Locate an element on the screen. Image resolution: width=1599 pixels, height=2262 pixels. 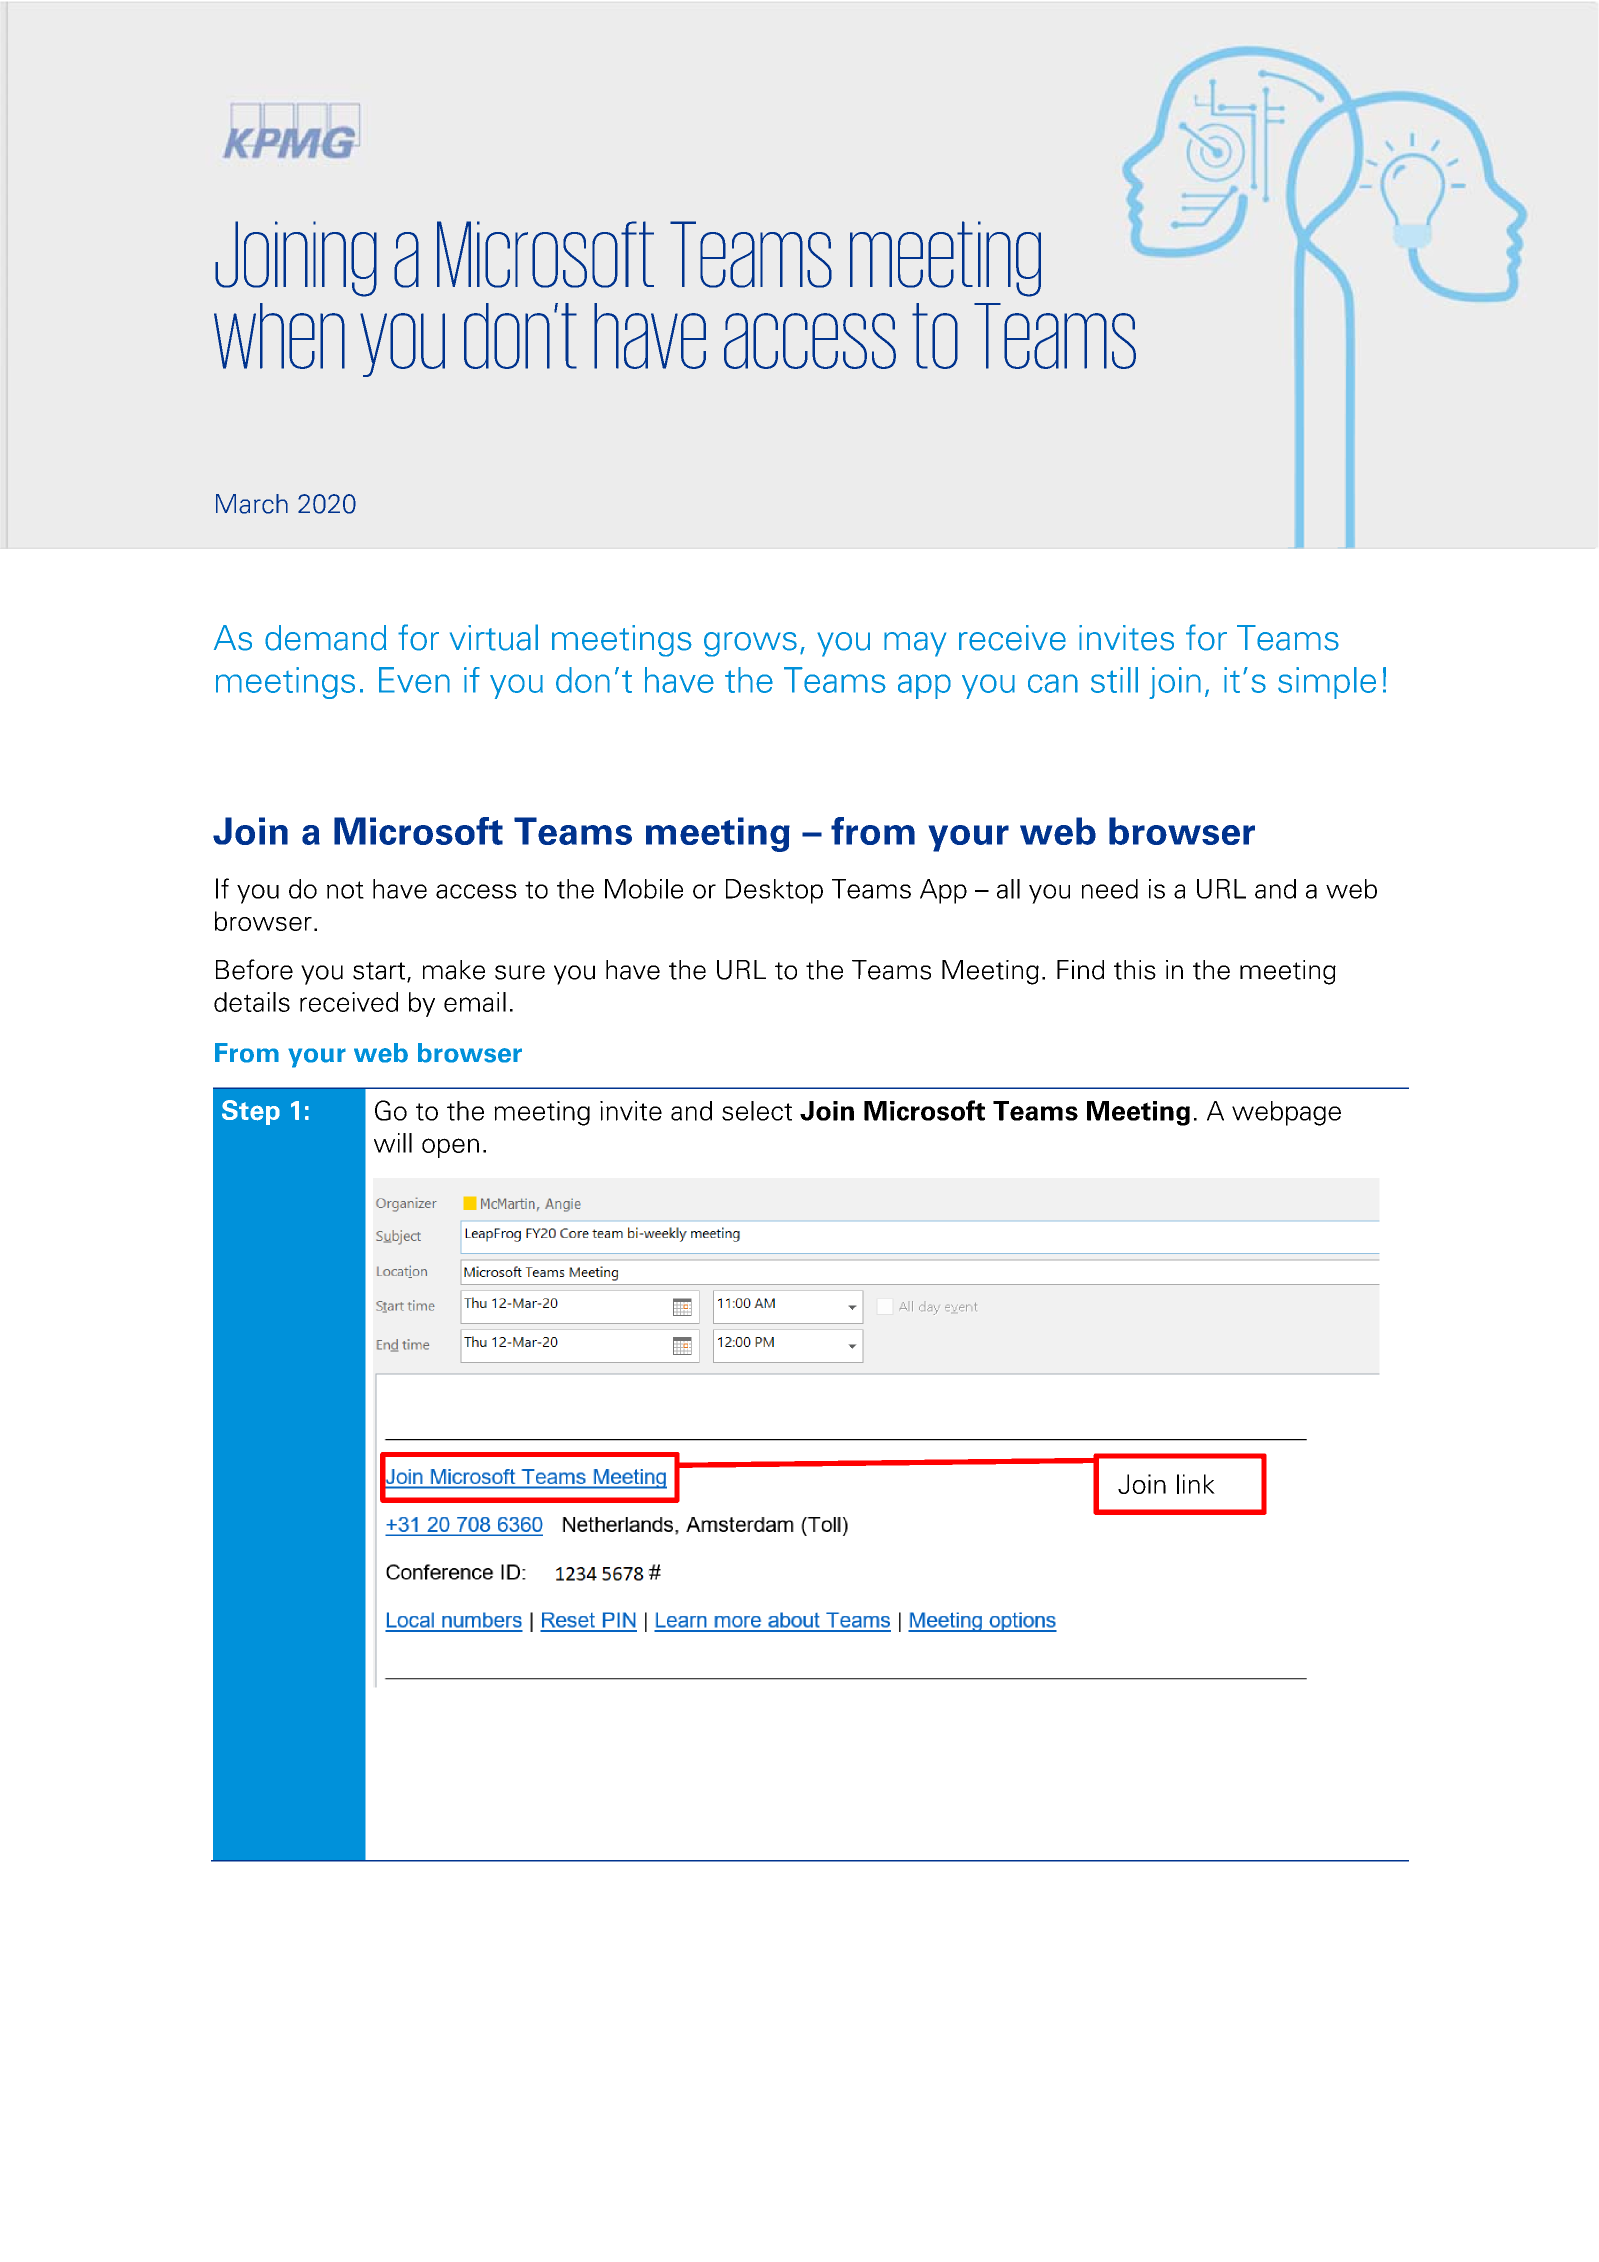
will is located at coordinates (393, 1143).
